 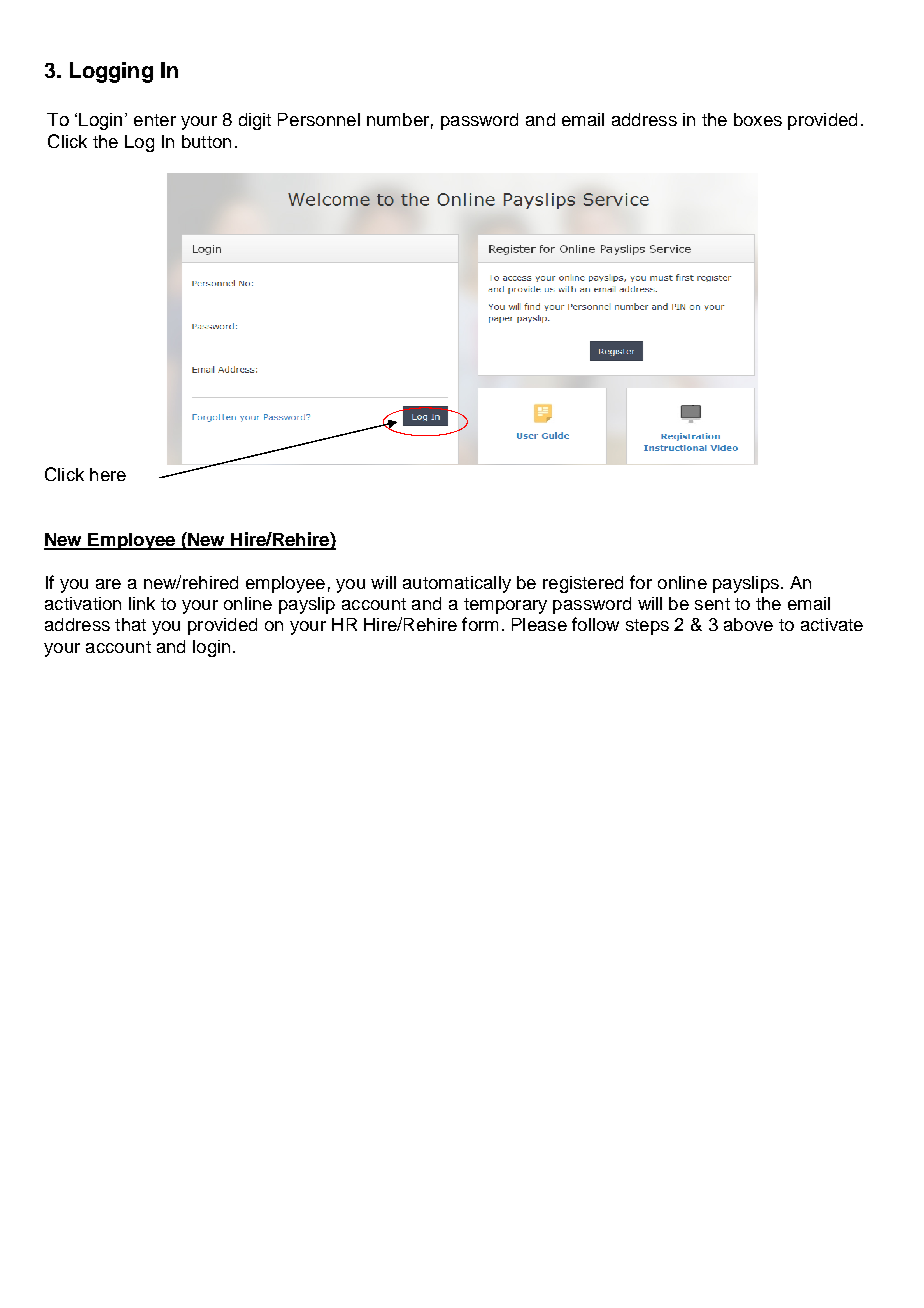 What do you see at coordinates (758, 119) in the screenshot?
I see `boxes` at bounding box center [758, 119].
